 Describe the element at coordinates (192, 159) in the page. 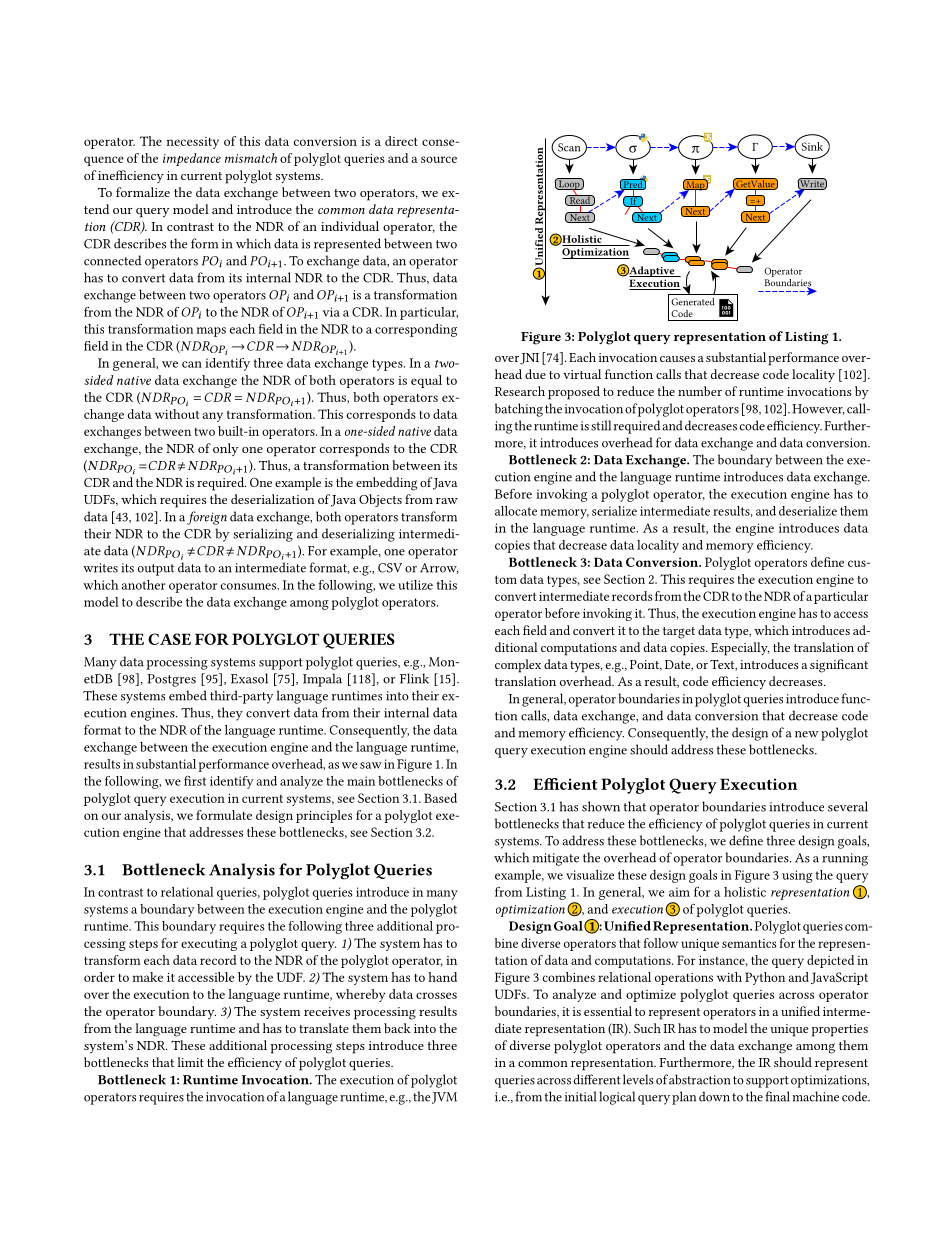

I see `impedance` at that location.
